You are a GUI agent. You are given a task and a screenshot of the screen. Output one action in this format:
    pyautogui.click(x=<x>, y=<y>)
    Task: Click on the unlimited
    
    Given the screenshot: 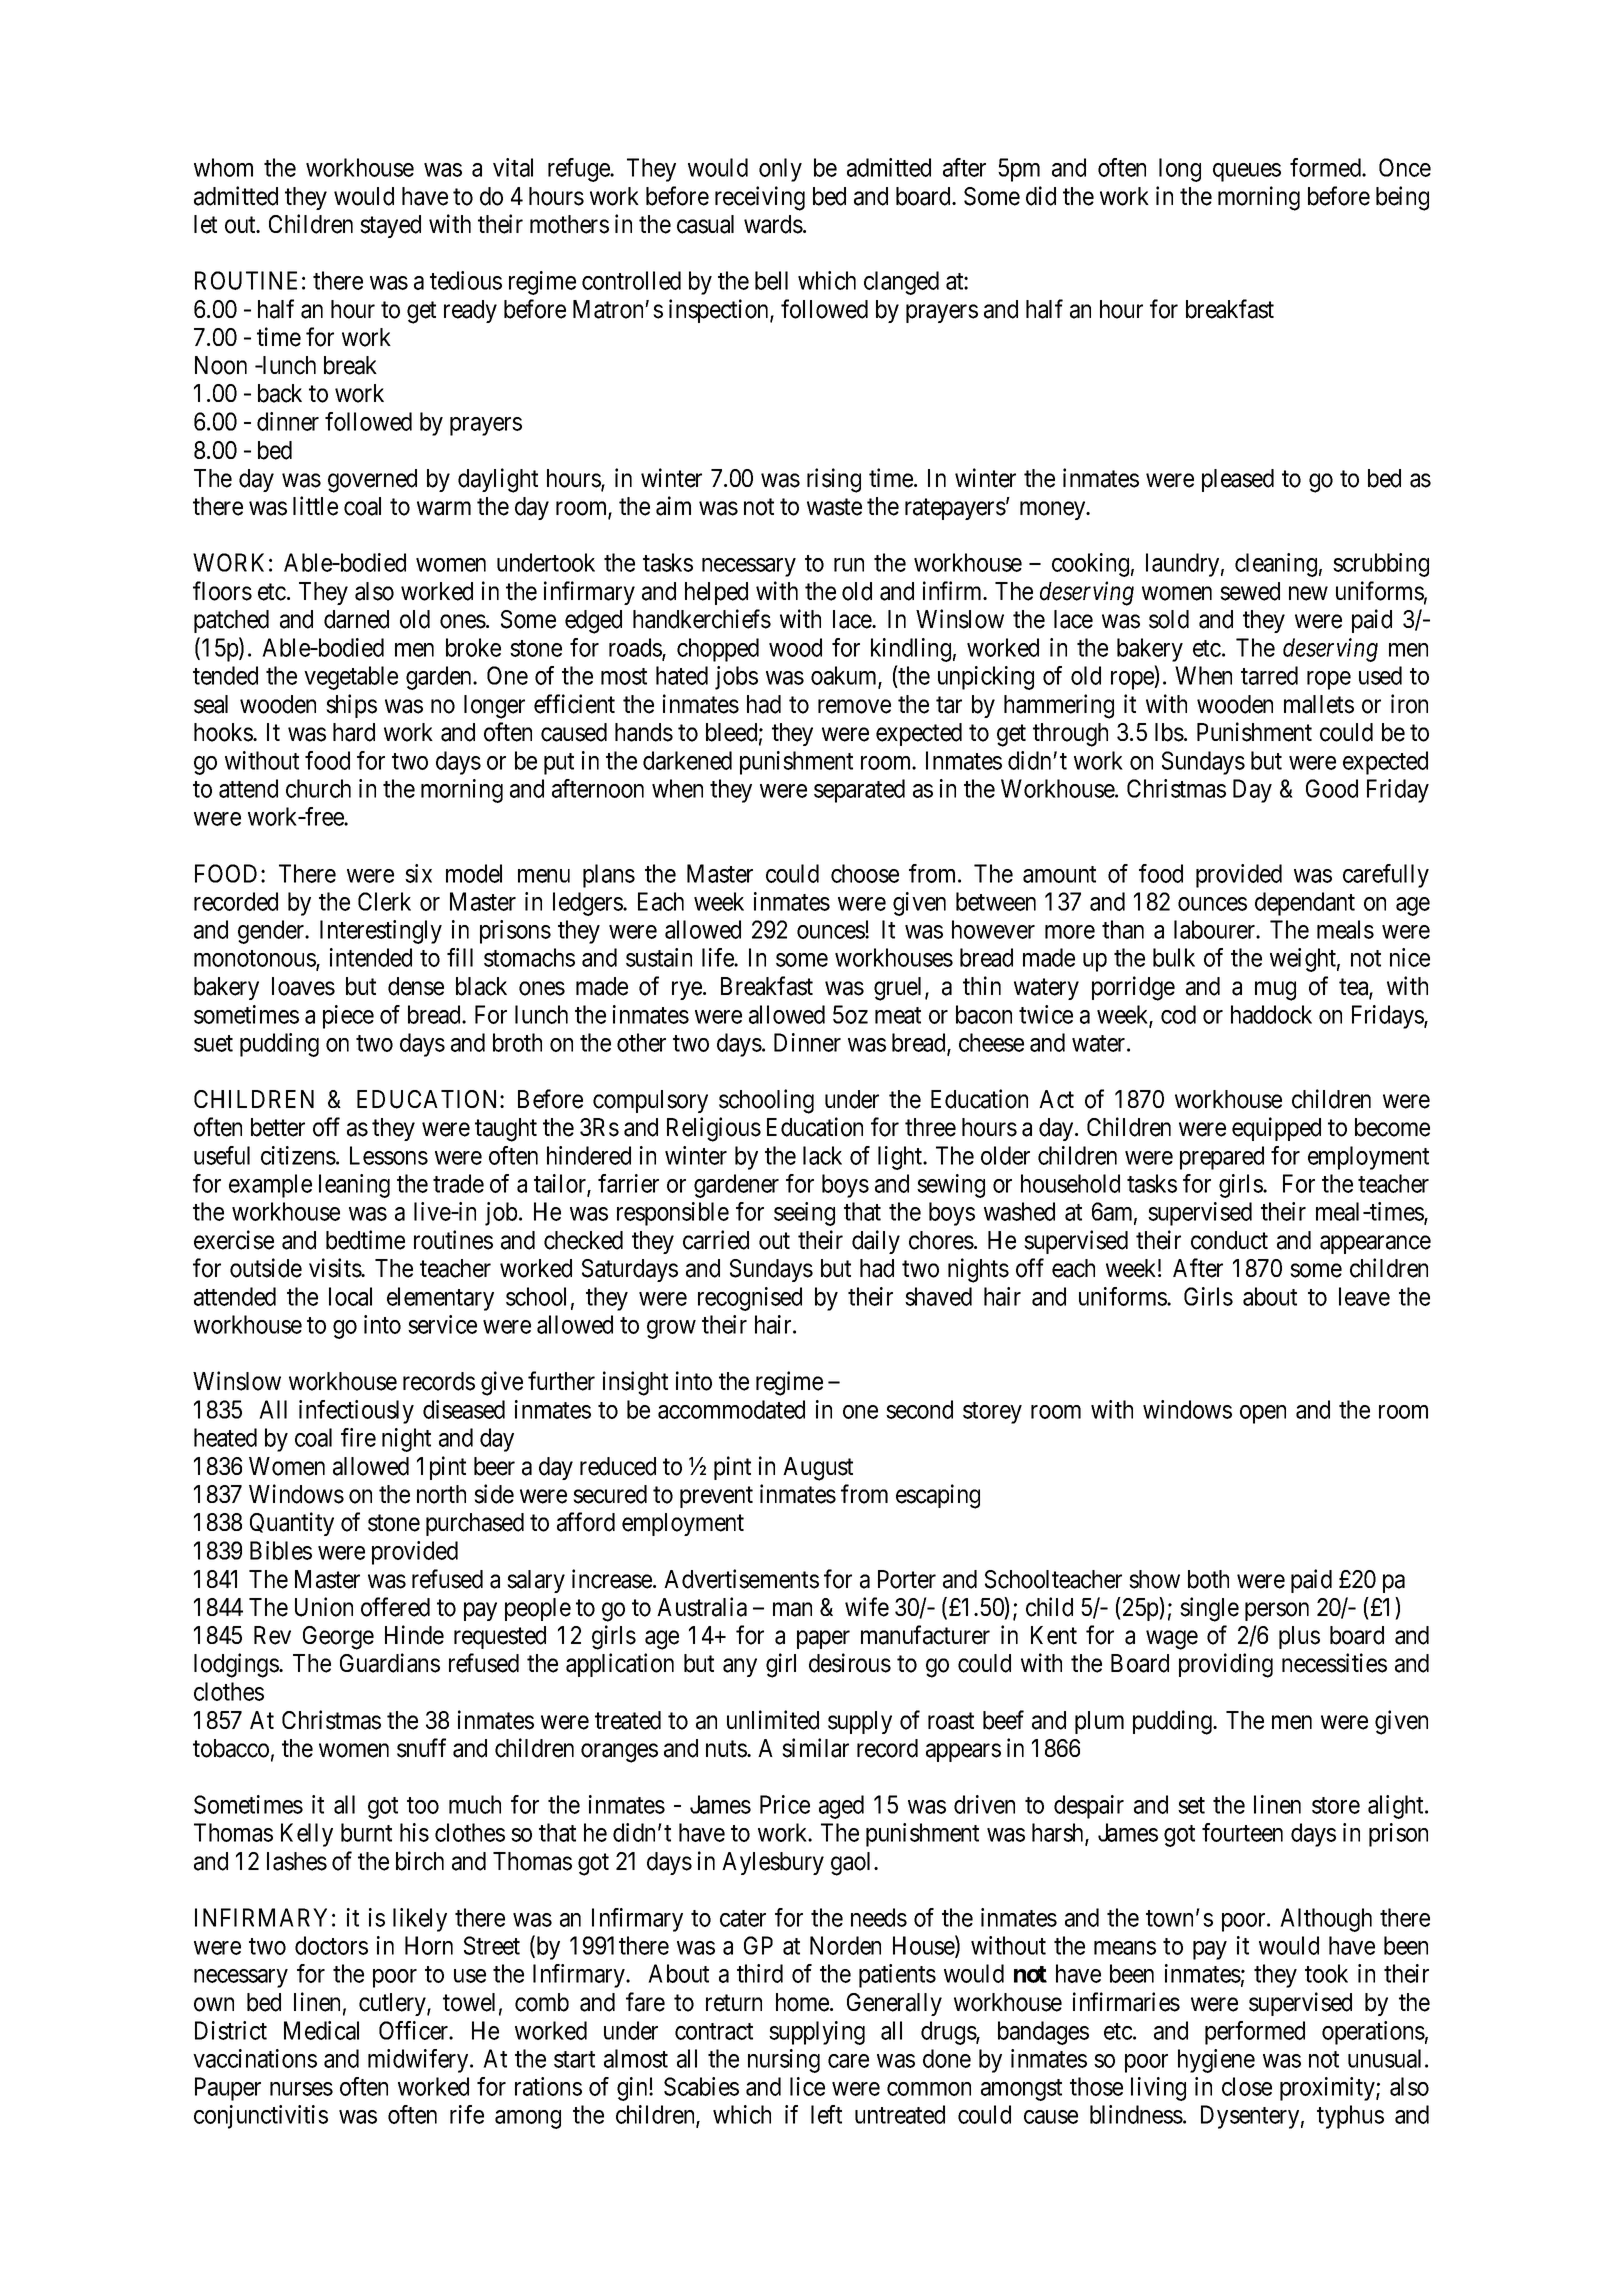 What is the action you would take?
    pyautogui.click(x=773, y=1720)
